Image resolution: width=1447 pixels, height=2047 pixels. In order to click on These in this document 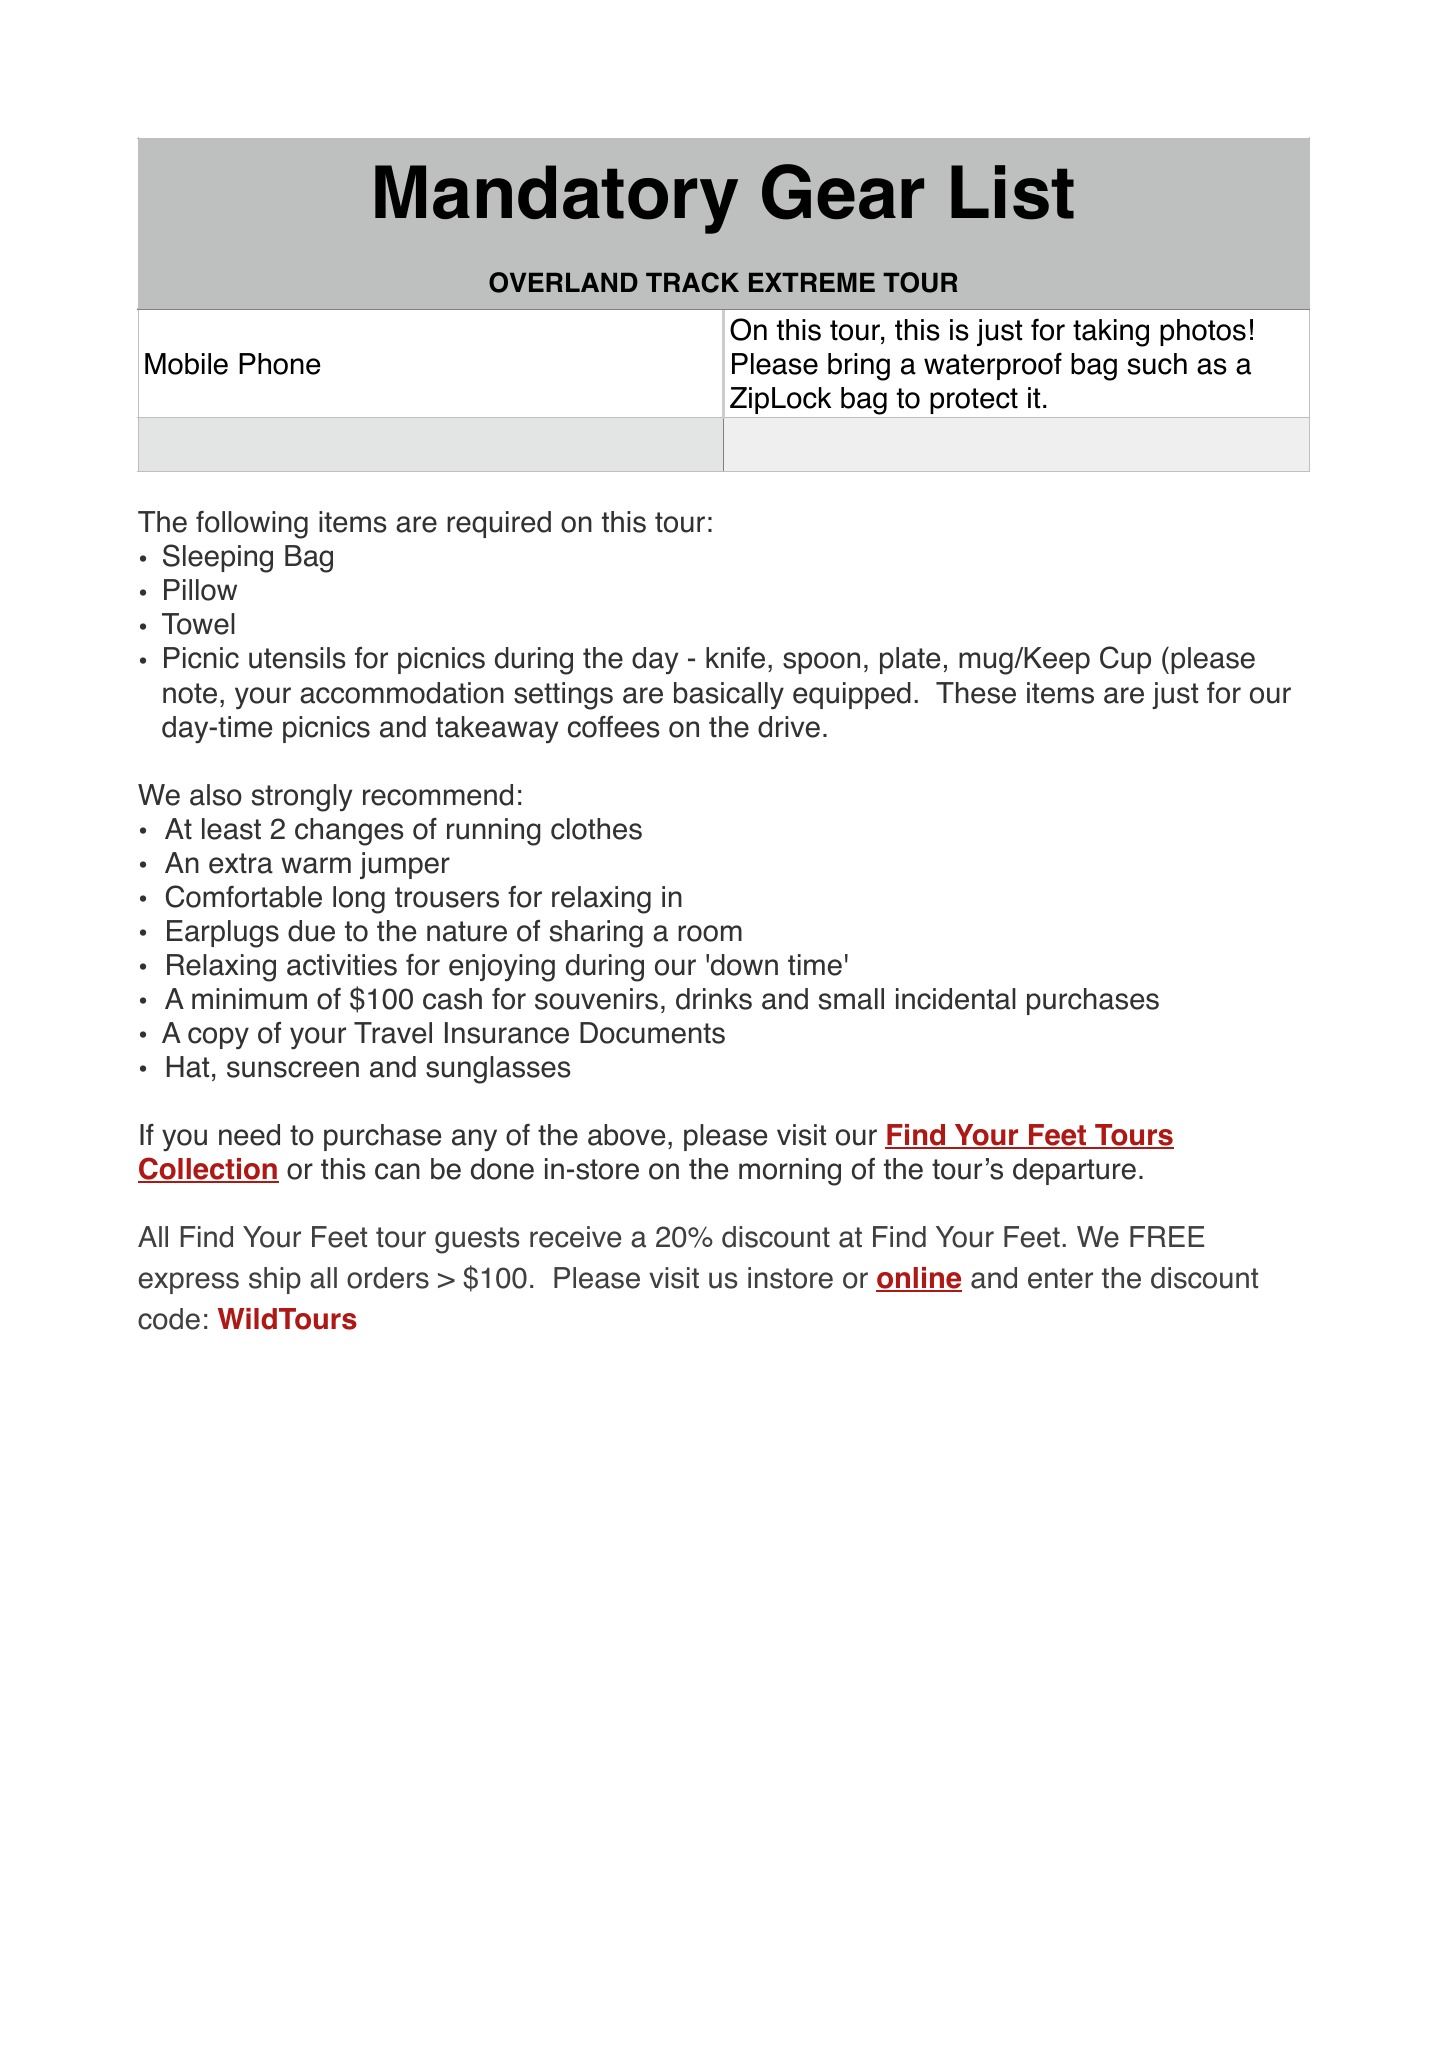, I will do `click(976, 693)`.
